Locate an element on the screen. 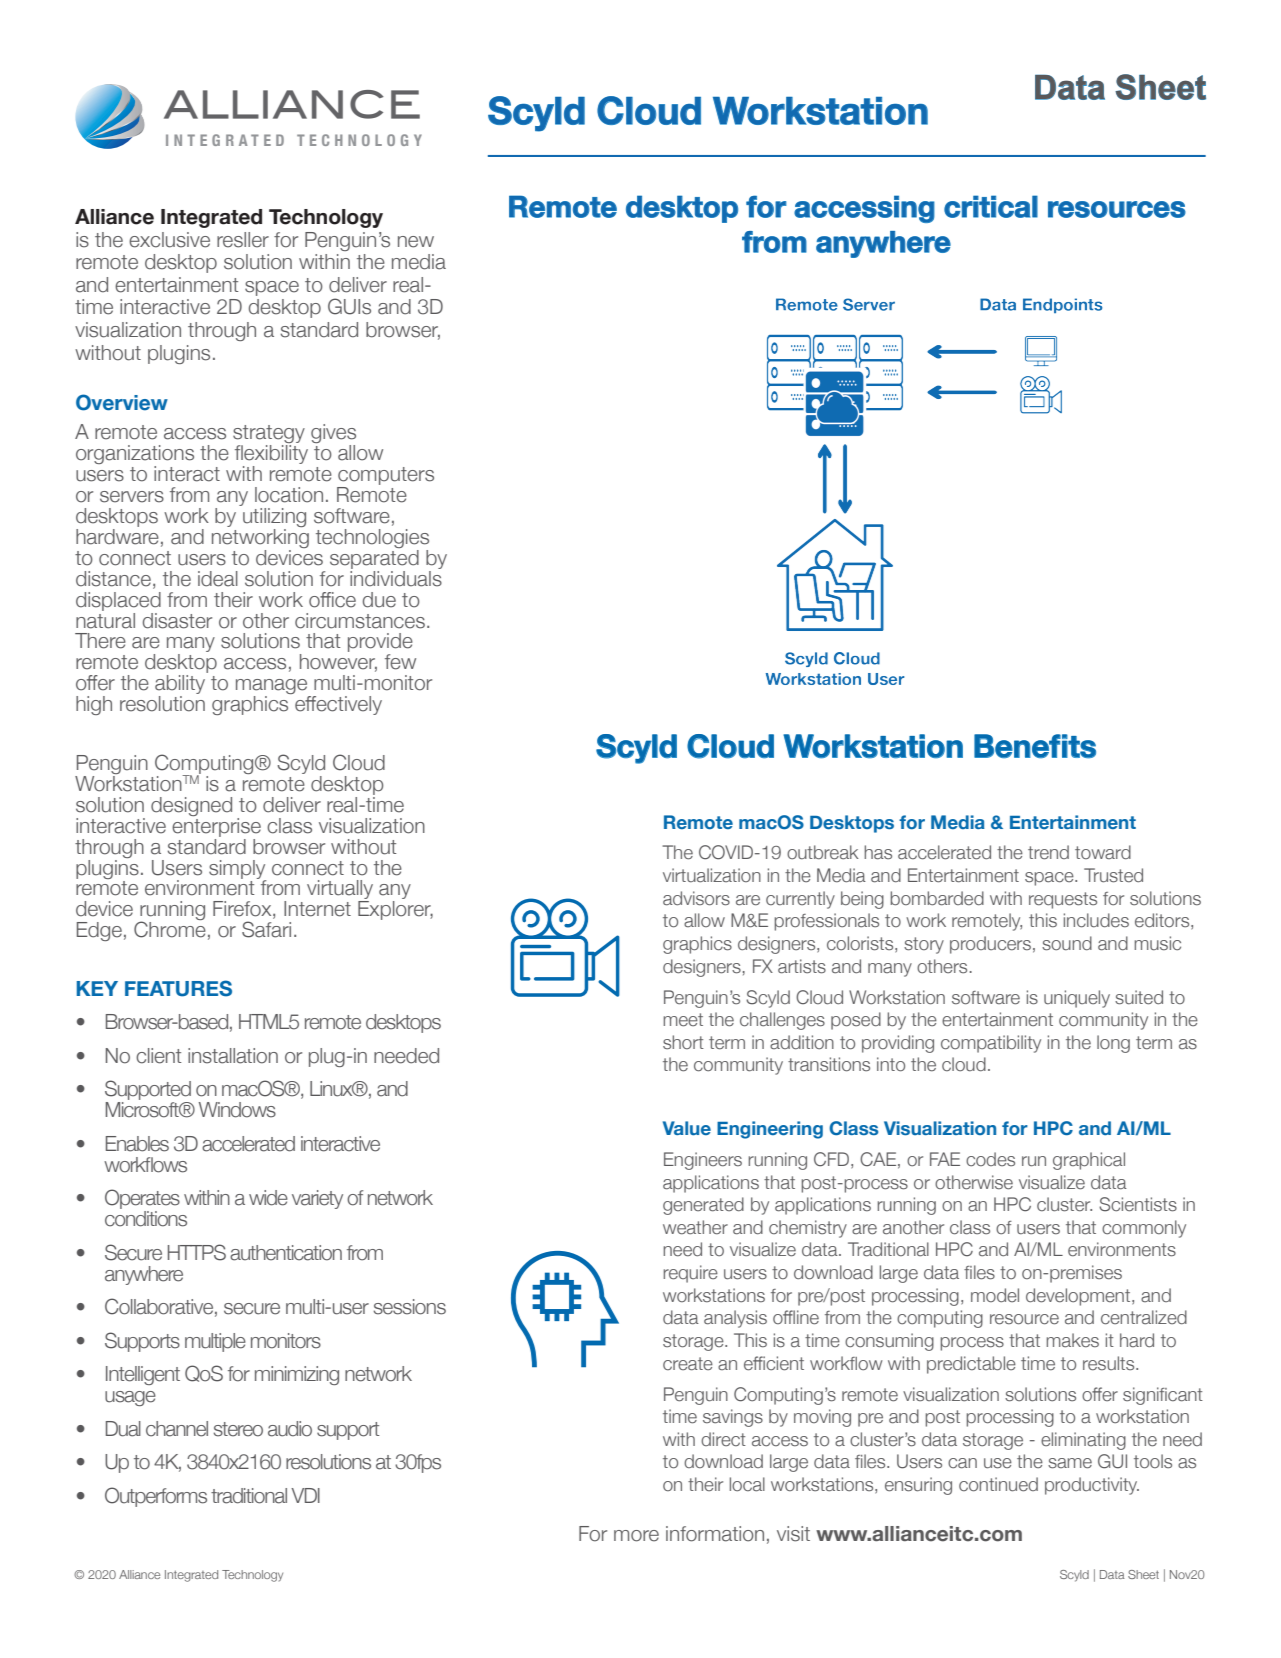  short is located at coordinates (683, 1042).
